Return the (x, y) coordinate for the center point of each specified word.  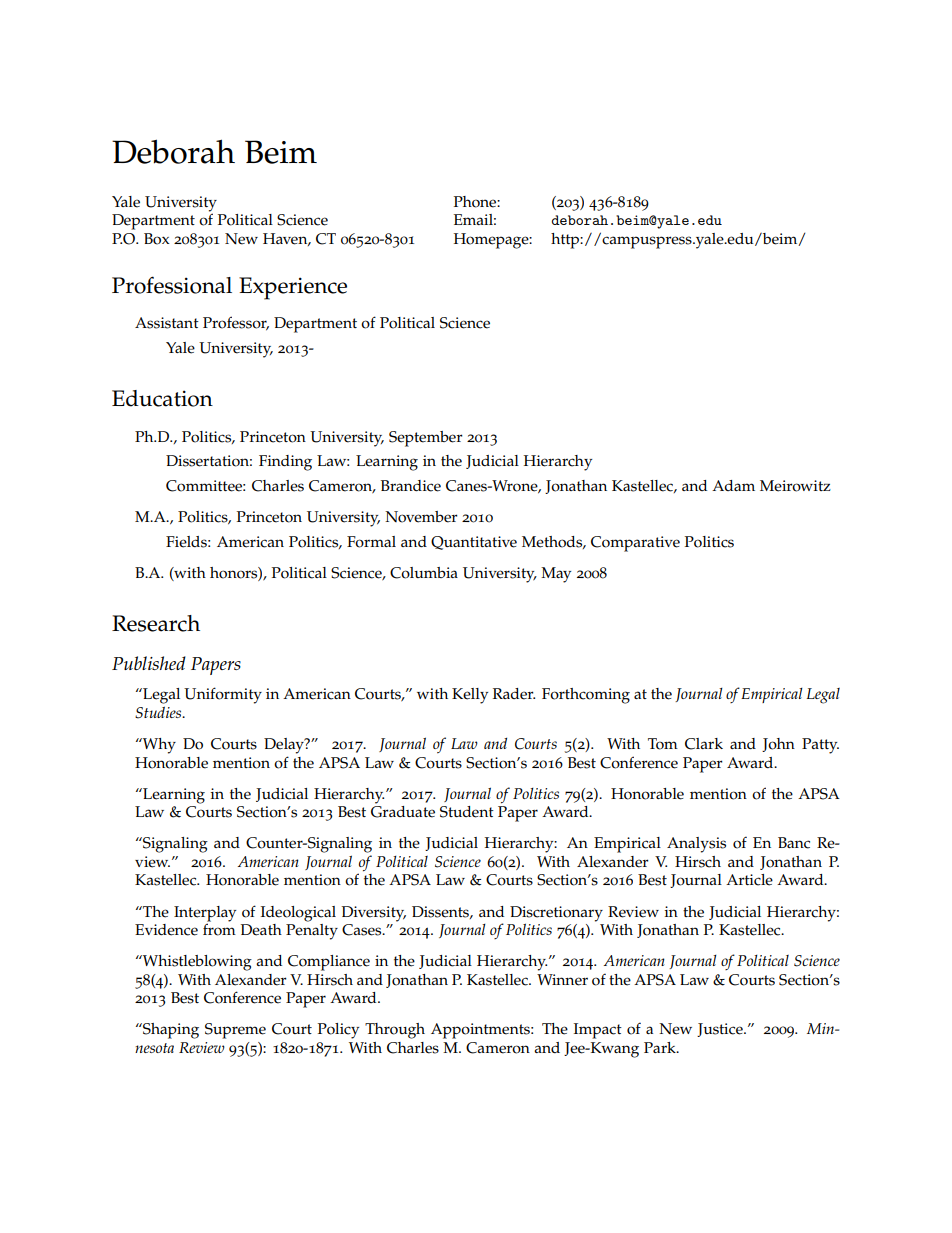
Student (467, 812)
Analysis (696, 845)
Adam (733, 485)
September (426, 439)
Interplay (205, 914)
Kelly (470, 696)
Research (156, 623)
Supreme (235, 1031)
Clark (704, 744)
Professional (172, 285)
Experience (293, 288)
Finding (285, 463)
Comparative (635, 544)
